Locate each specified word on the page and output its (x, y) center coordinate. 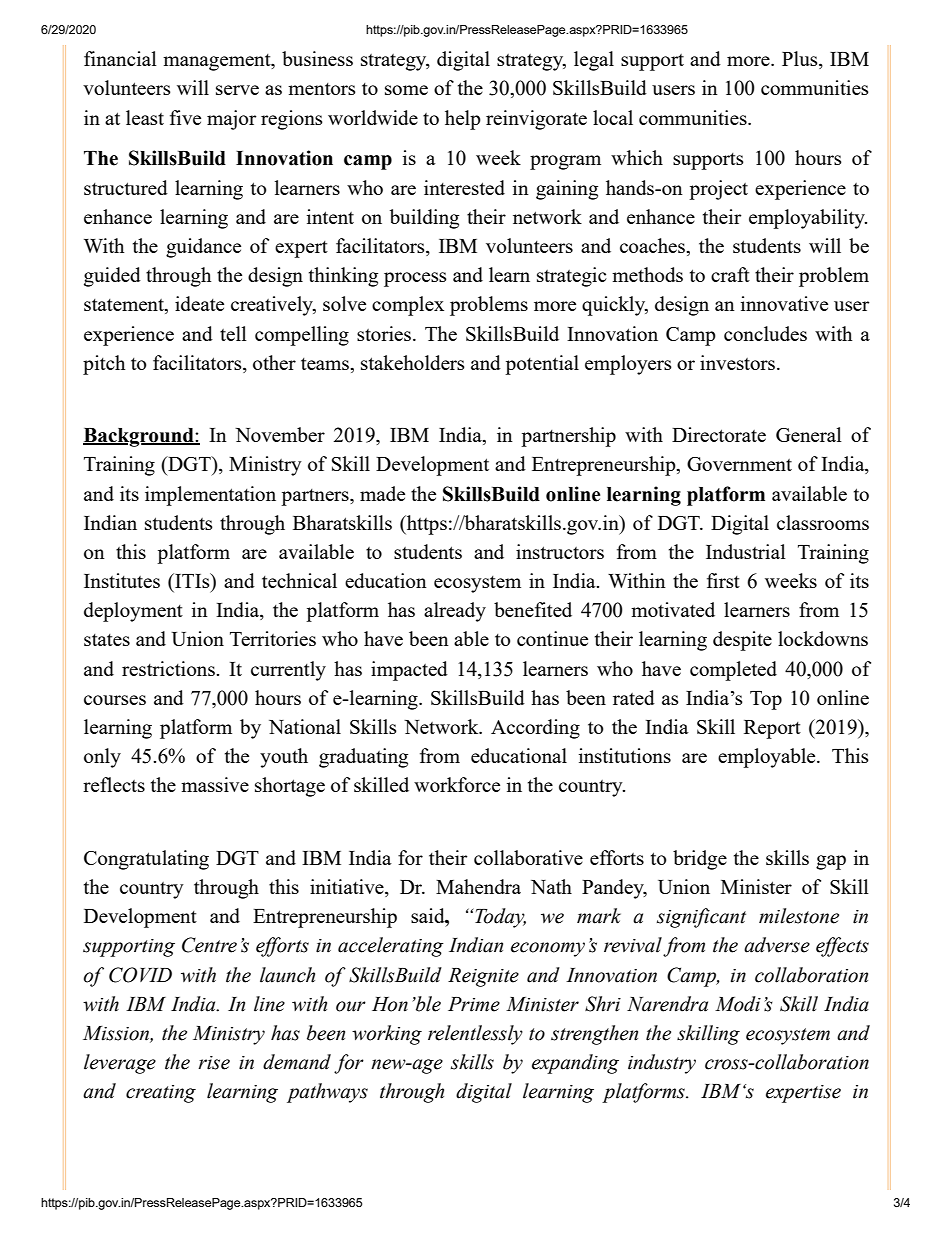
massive (215, 784)
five (185, 117)
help (463, 120)
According (535, 729)
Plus (801, 60)
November (280, 434)
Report (772, 729)
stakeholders (413, 362)
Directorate (719, 434)
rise (214, 1063)
